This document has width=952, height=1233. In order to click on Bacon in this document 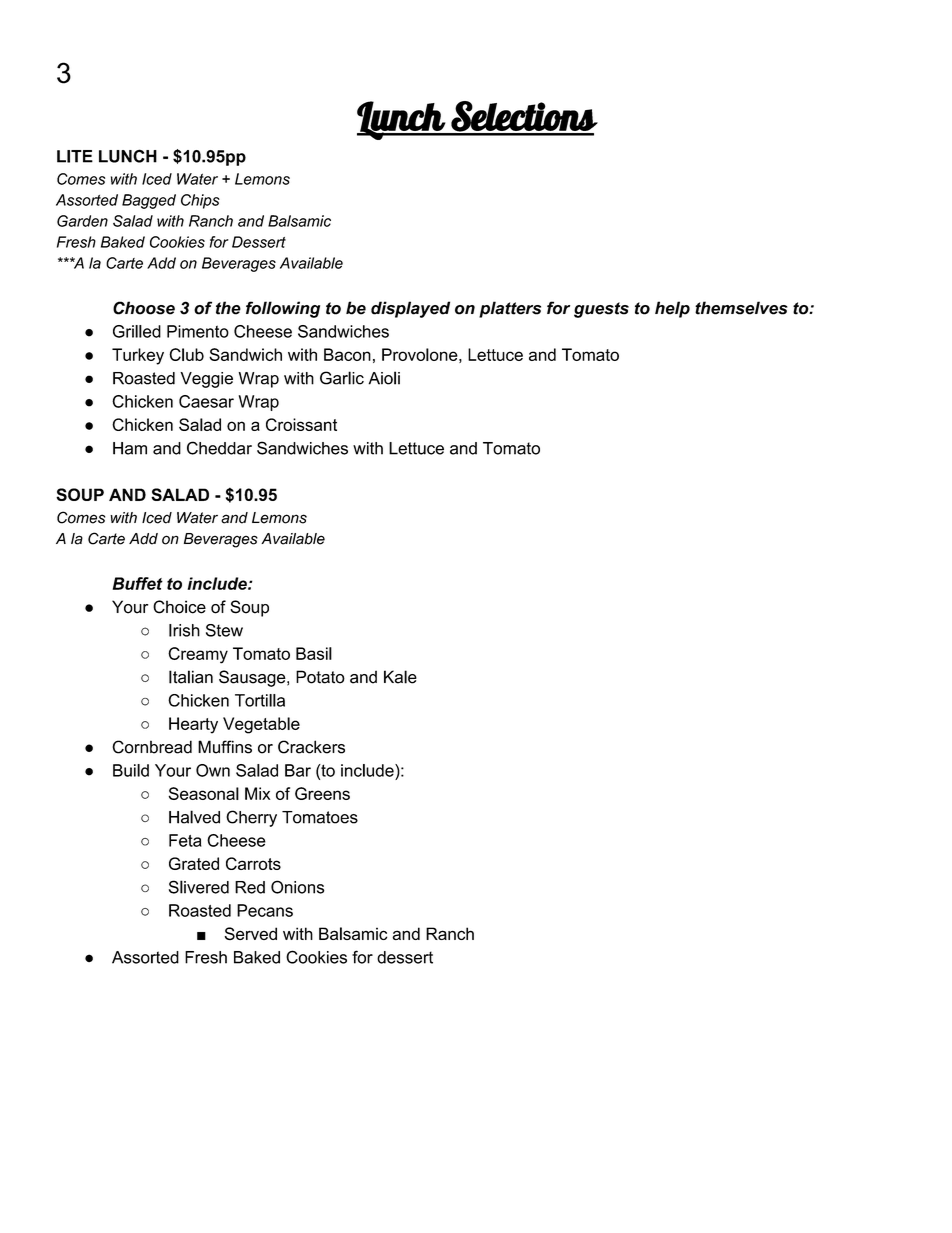, I will do `click(347, 354)`.
